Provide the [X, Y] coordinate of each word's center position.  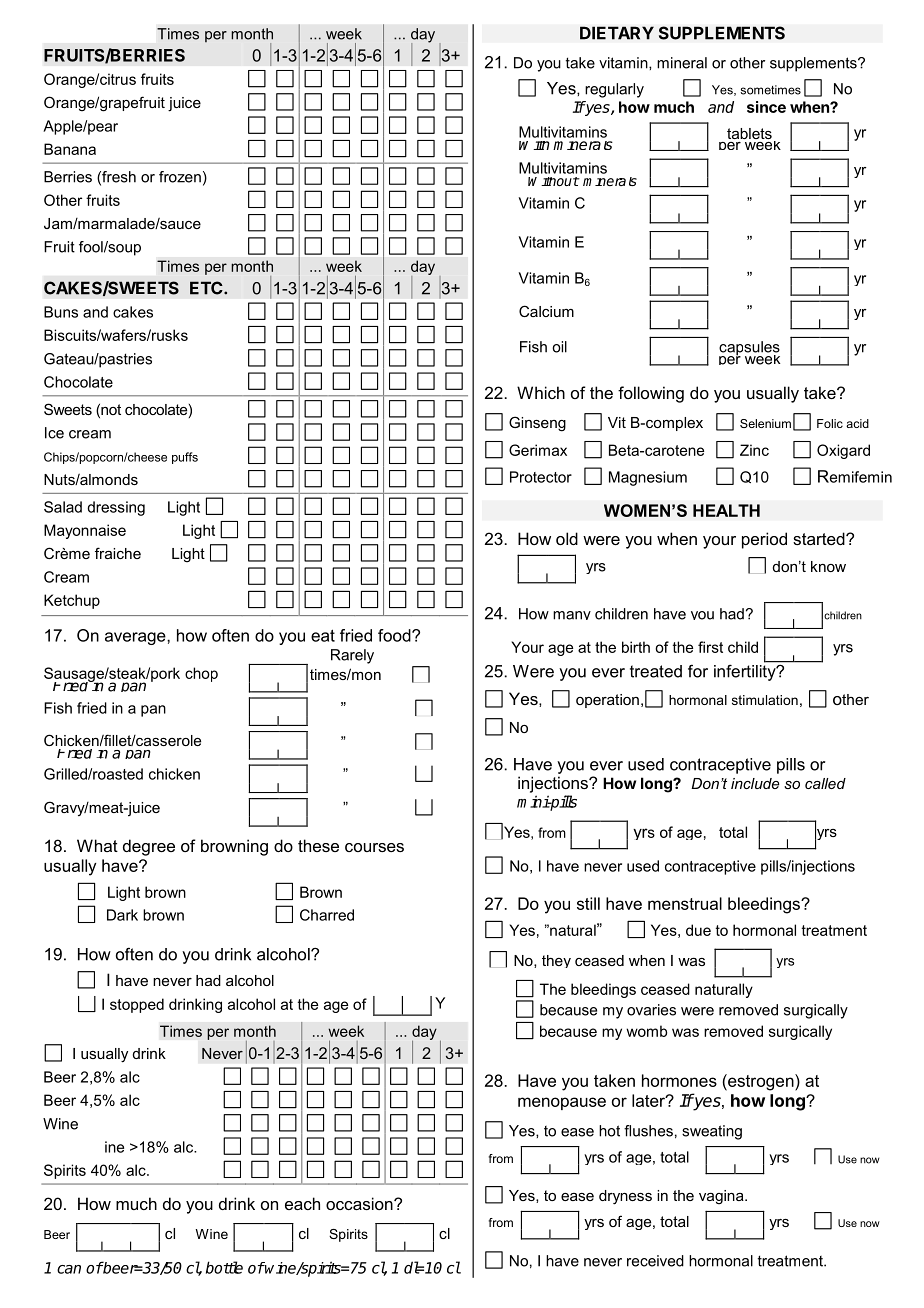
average [136, 638]
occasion [360, 1203]
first [710, 647]
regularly [614, 90]
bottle [224, 1267]
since [766, 107]
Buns [61, 312]
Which [541, 392]
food [395, 635]
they [556, 961]
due [698, 930]
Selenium [765, 423]
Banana [70, 149]
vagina [722, 1197]
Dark [122, 915]
